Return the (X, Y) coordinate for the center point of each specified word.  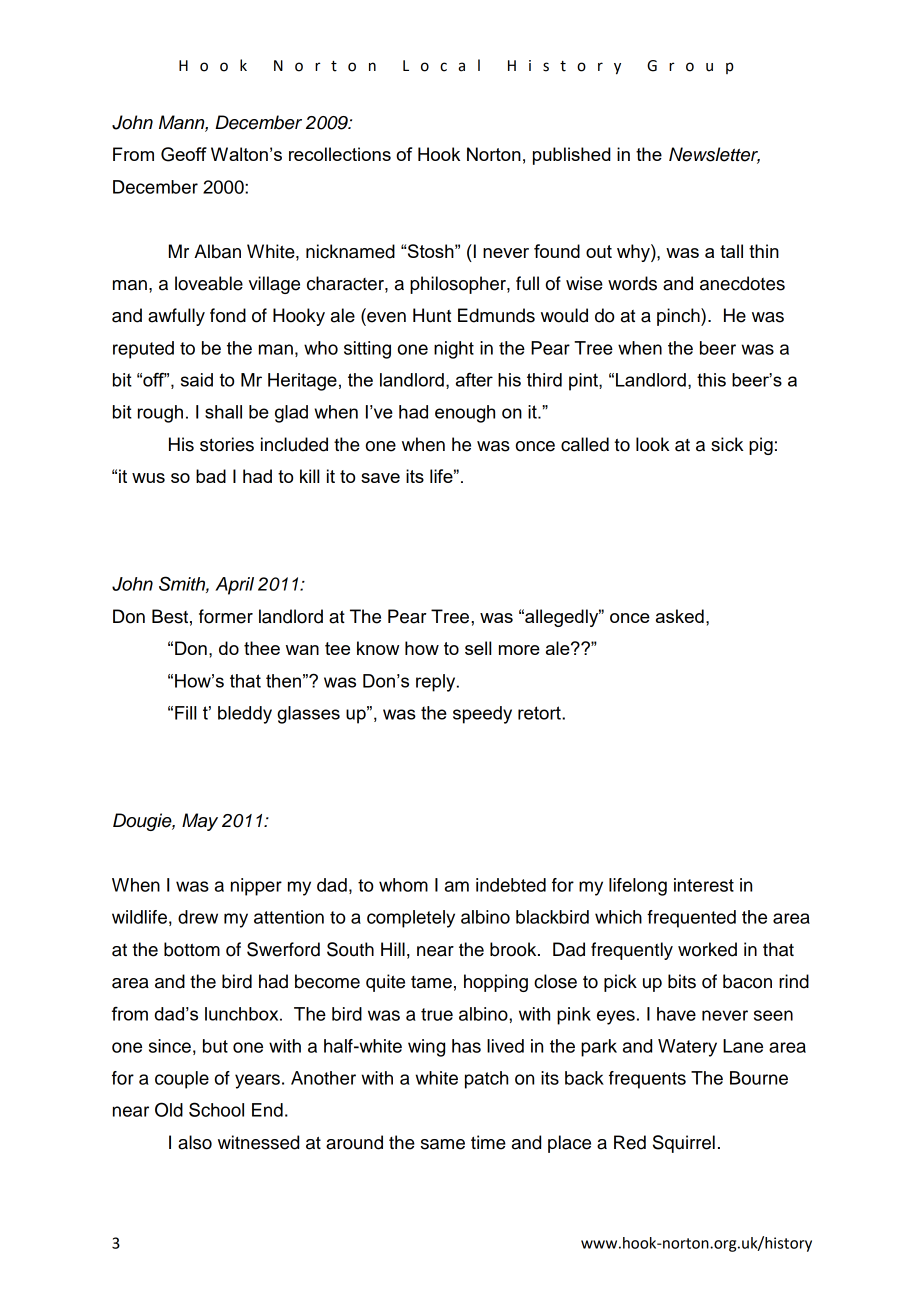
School (216, 1109)
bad (211, 476)
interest (704, 885)
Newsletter (714, 155)
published (572, 156)
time (488, 1142)
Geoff (184, 154)
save (380, 478)
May (200, 822)
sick (727, 444)
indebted (511, 885)
